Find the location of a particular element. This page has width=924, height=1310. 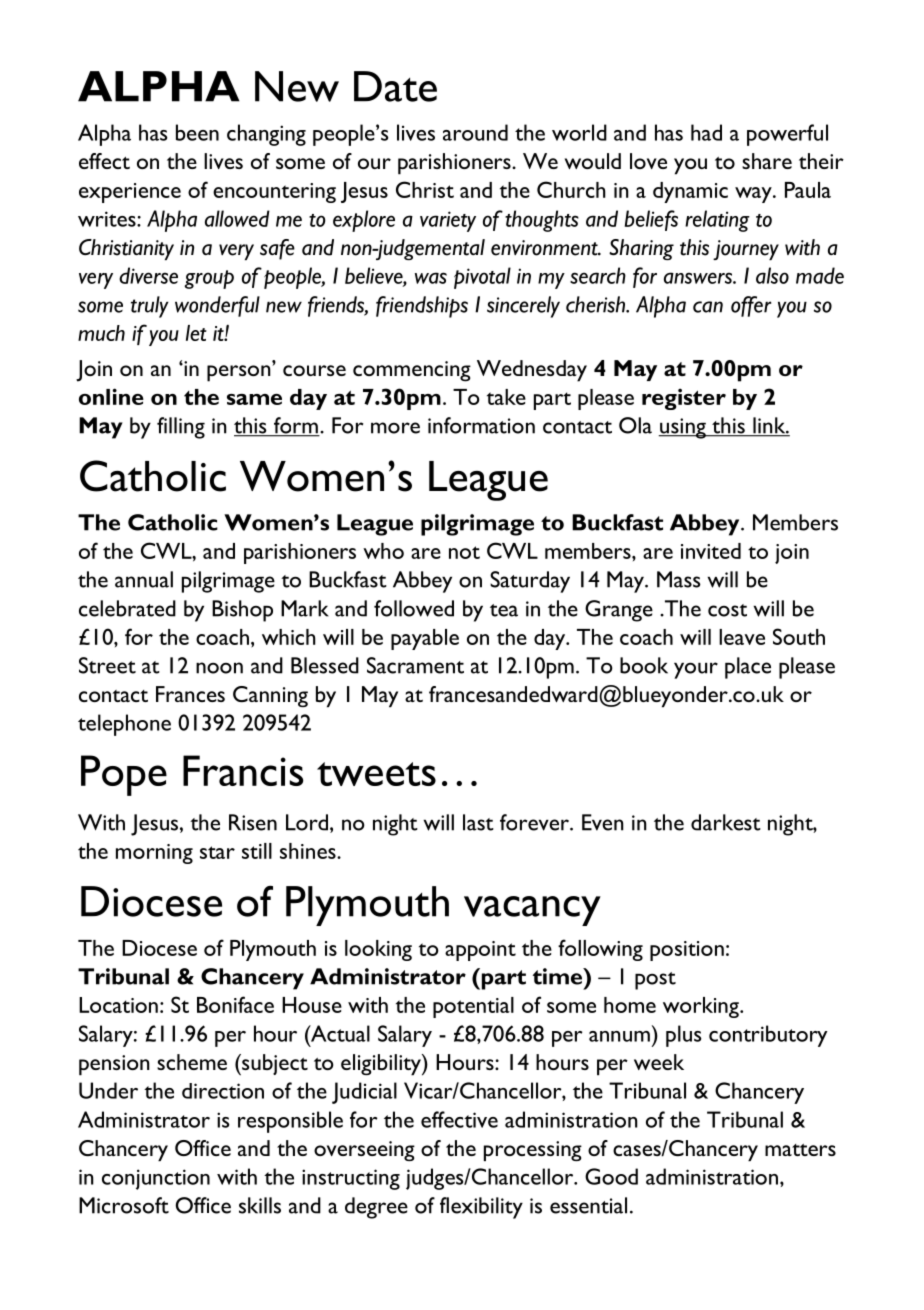

filling is located at coordinates (181, 428).
